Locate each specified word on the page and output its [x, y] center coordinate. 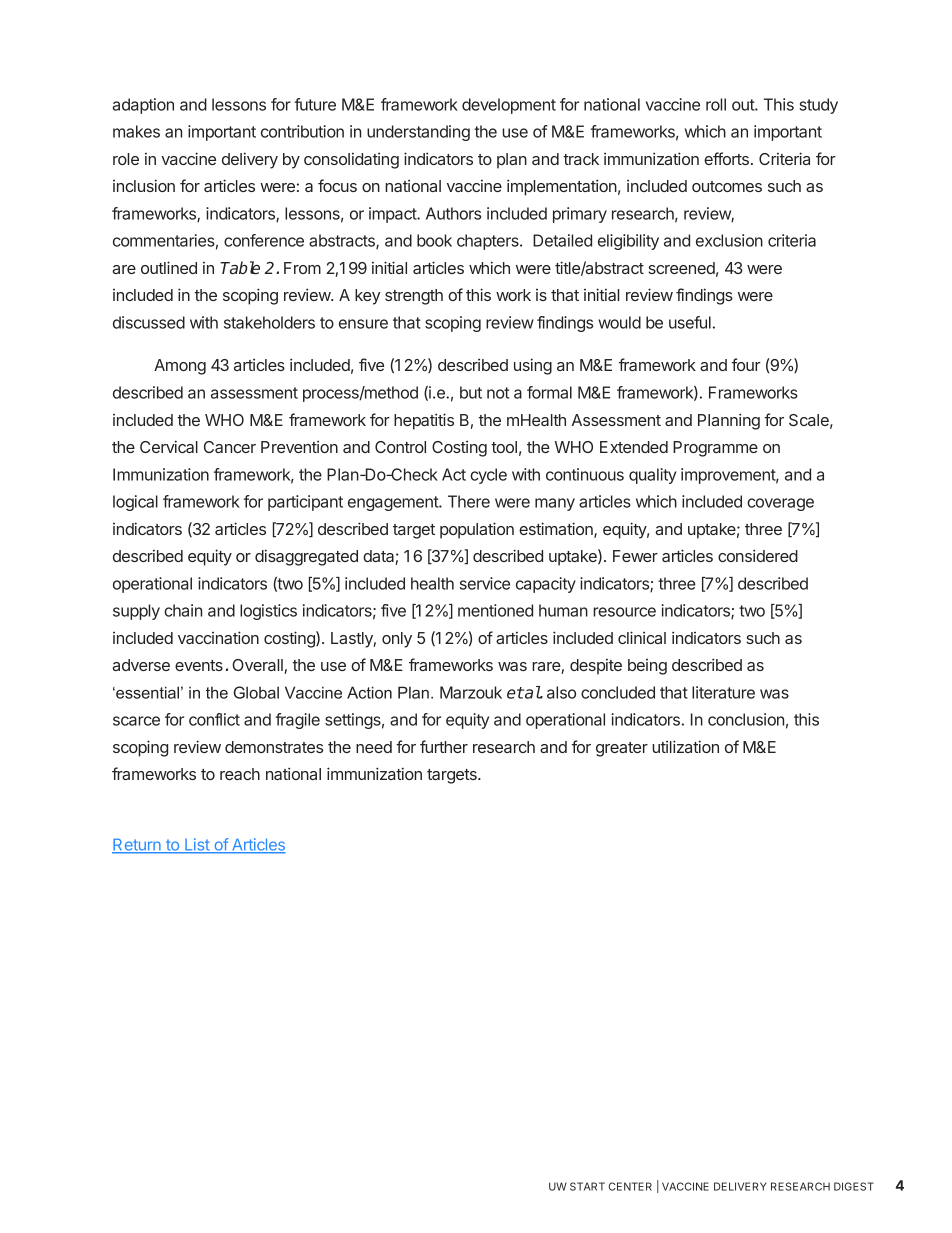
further [444, 746]
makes [136, 131]
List [197, 845]
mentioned [495, 610]
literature [723, 692]
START [587, 1186]
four [746, 364]
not [498, 393]
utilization [685, 746]
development [509, 106]
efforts [726, 158]
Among [180, 367]
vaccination [218, 637]
